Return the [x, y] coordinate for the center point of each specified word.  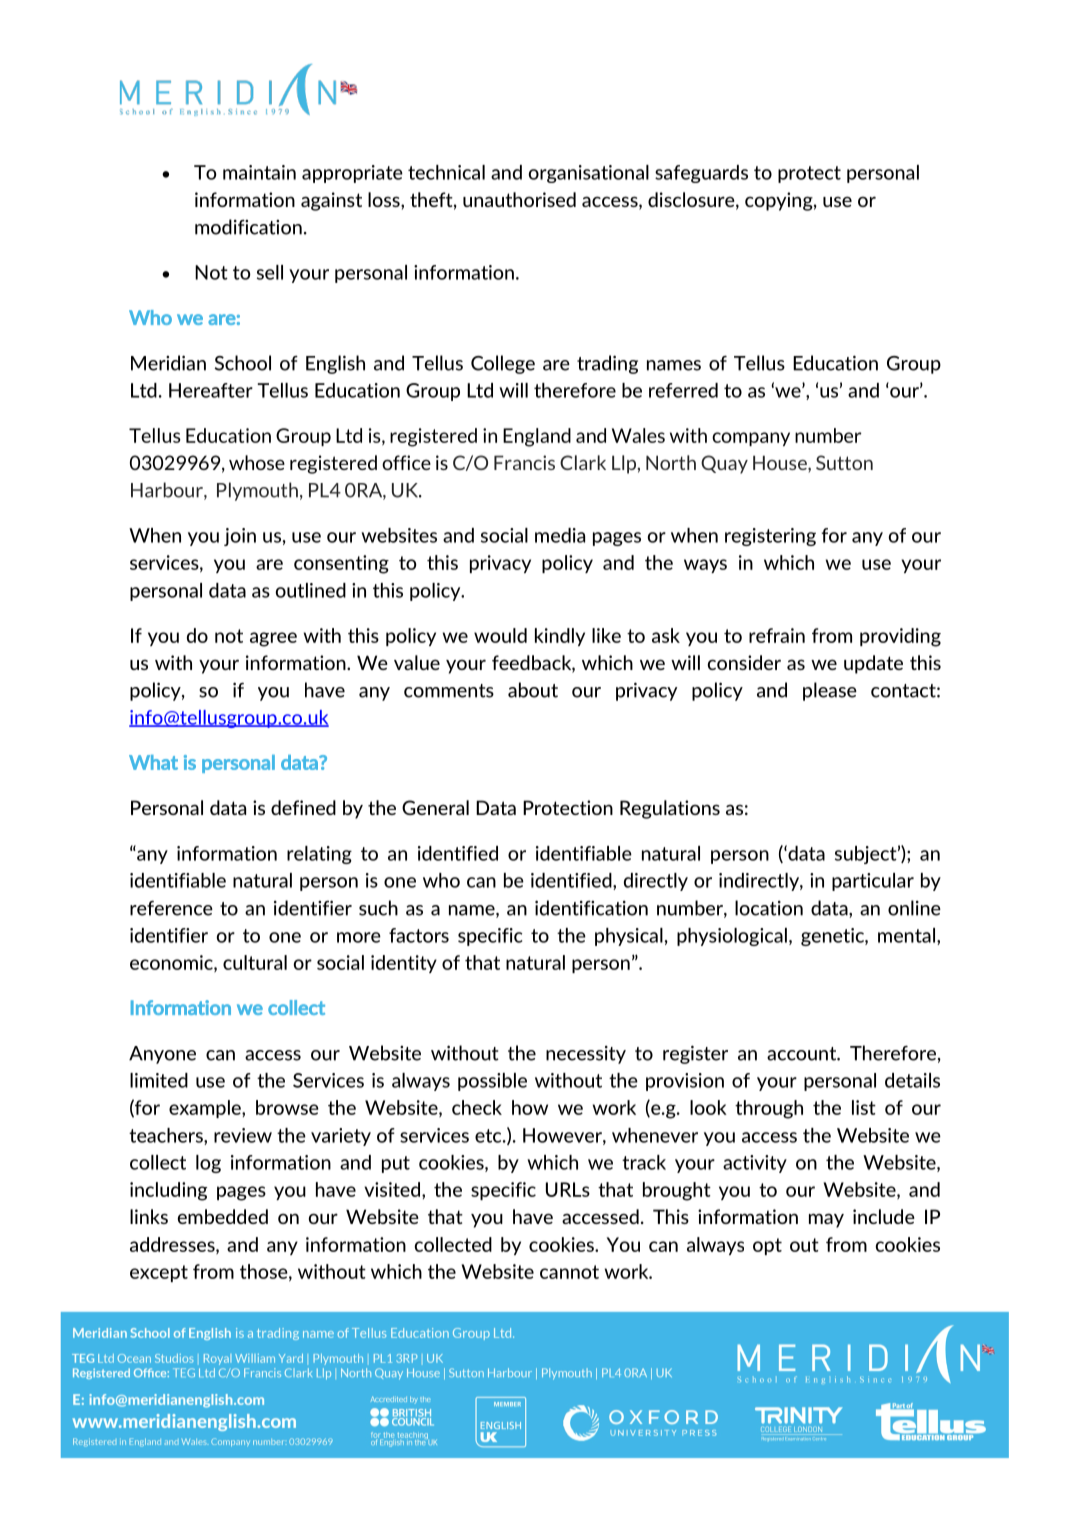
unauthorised [519, 199]
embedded [223, 1216]
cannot [569, 1272]
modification [248, 227]
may [826, 1220]
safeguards [701, 174]
